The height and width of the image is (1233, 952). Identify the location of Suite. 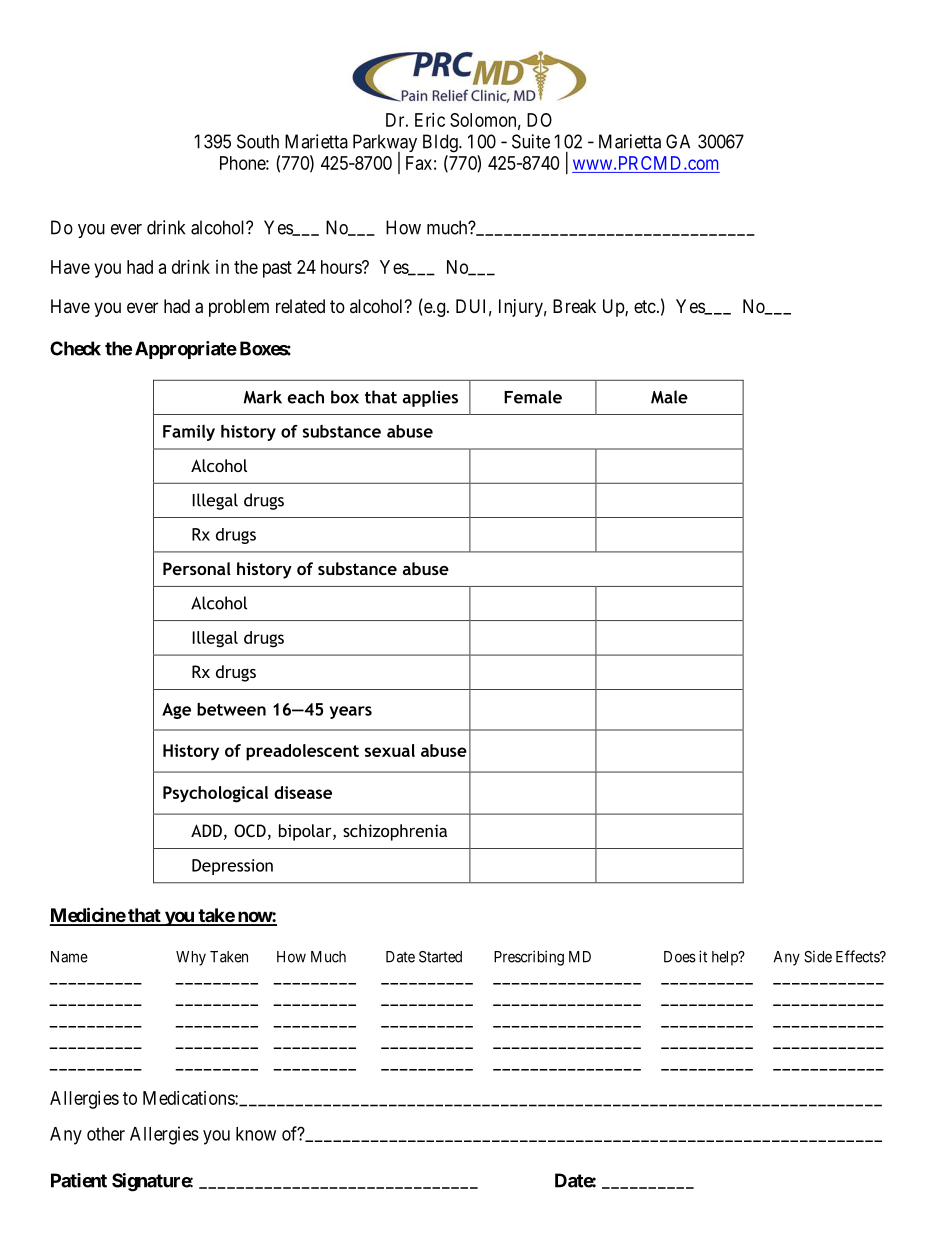
(531, 141).
